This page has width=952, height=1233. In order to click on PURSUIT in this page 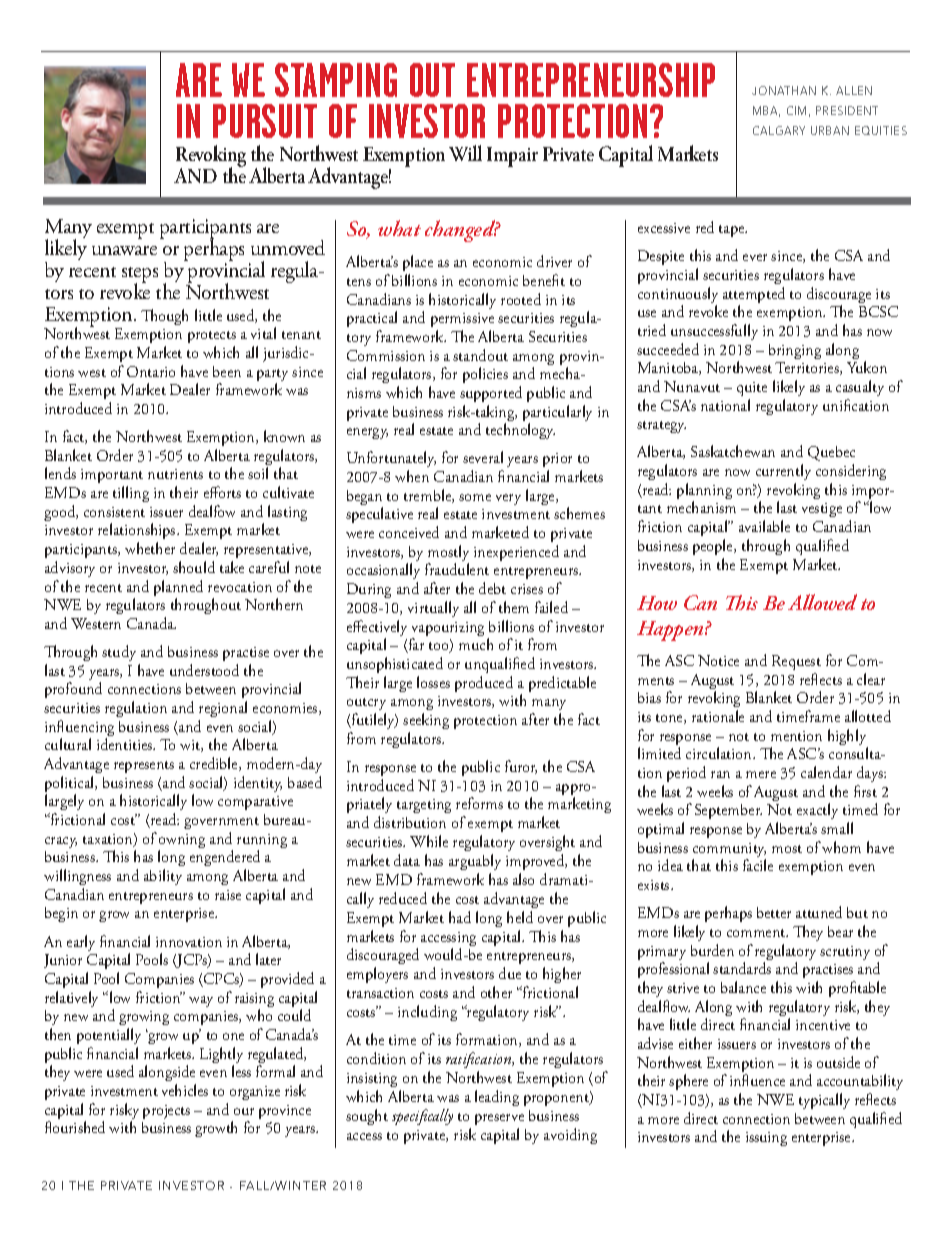, I will do `click(265, 121)`.
